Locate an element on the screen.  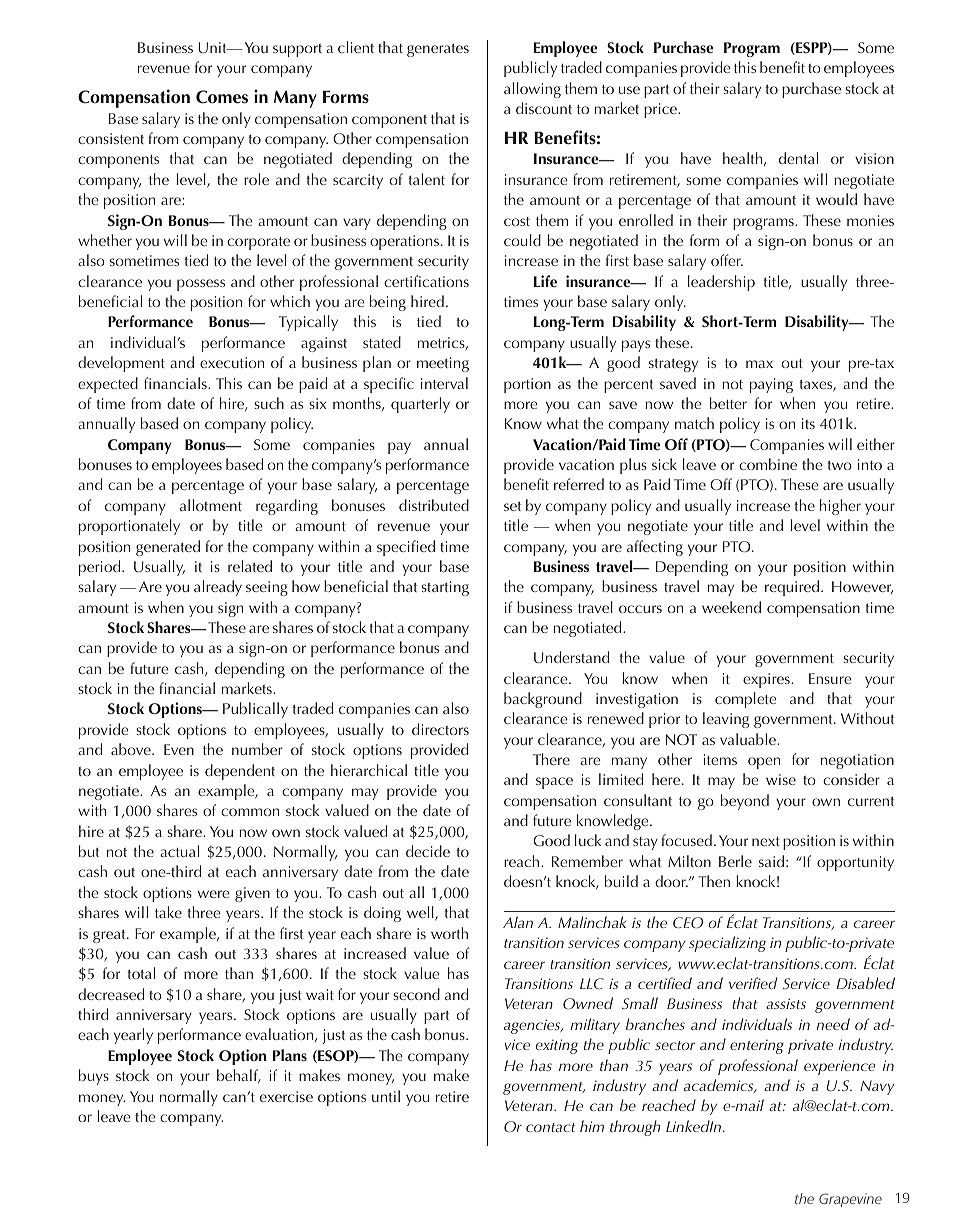
worth is located at coordinates (449, 933).
